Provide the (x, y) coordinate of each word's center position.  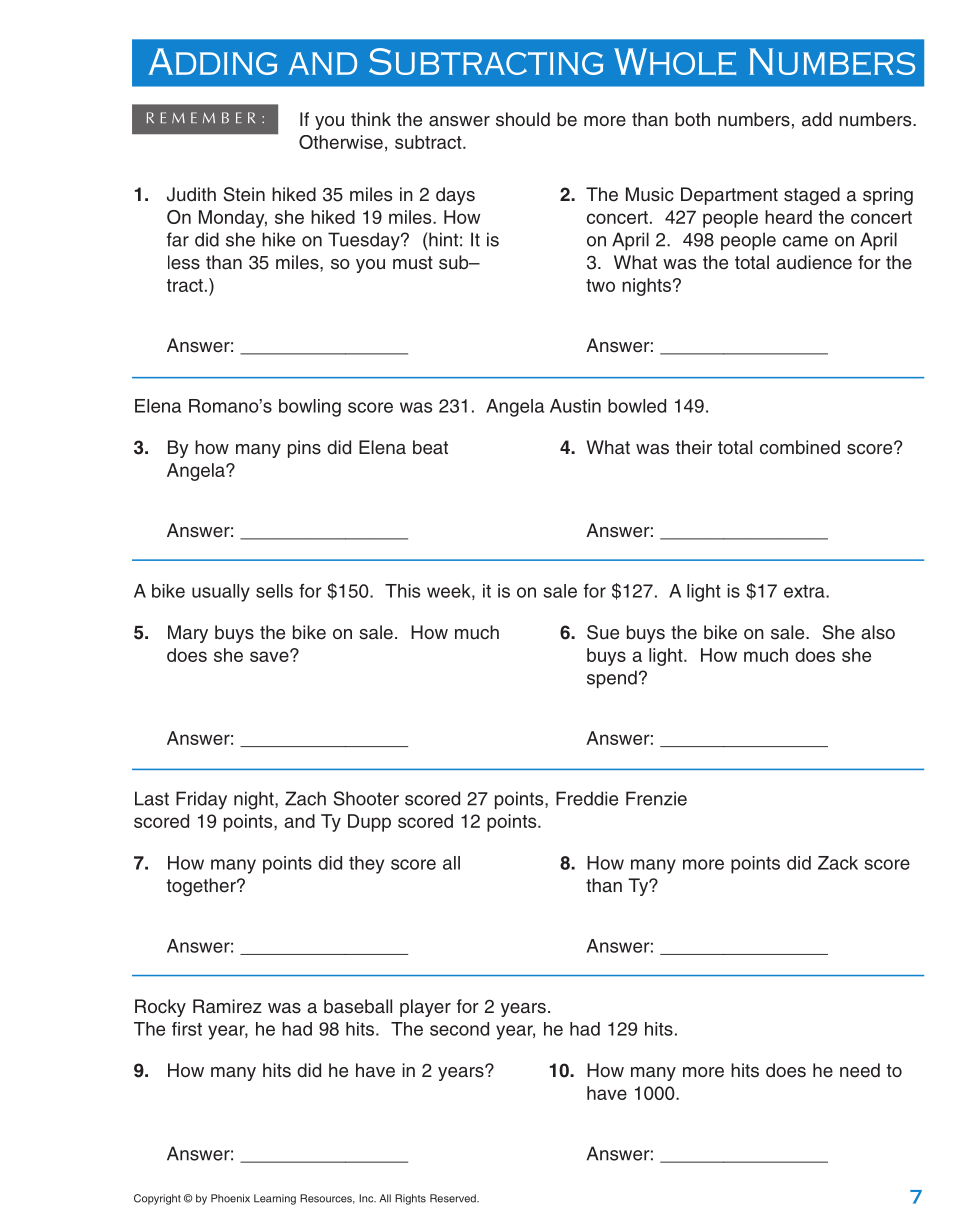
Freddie (587, 798)
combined (800, 447)
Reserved (454, 1198)
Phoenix (230, 1198)
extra (805, 591)
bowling (310, 408)
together (202, 887)
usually (221, 593)
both (692, 119)
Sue (603, 632)
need (860, 1070)
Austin (575, 406)
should (523, 119)
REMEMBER (201, 117)
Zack (838, 863)
